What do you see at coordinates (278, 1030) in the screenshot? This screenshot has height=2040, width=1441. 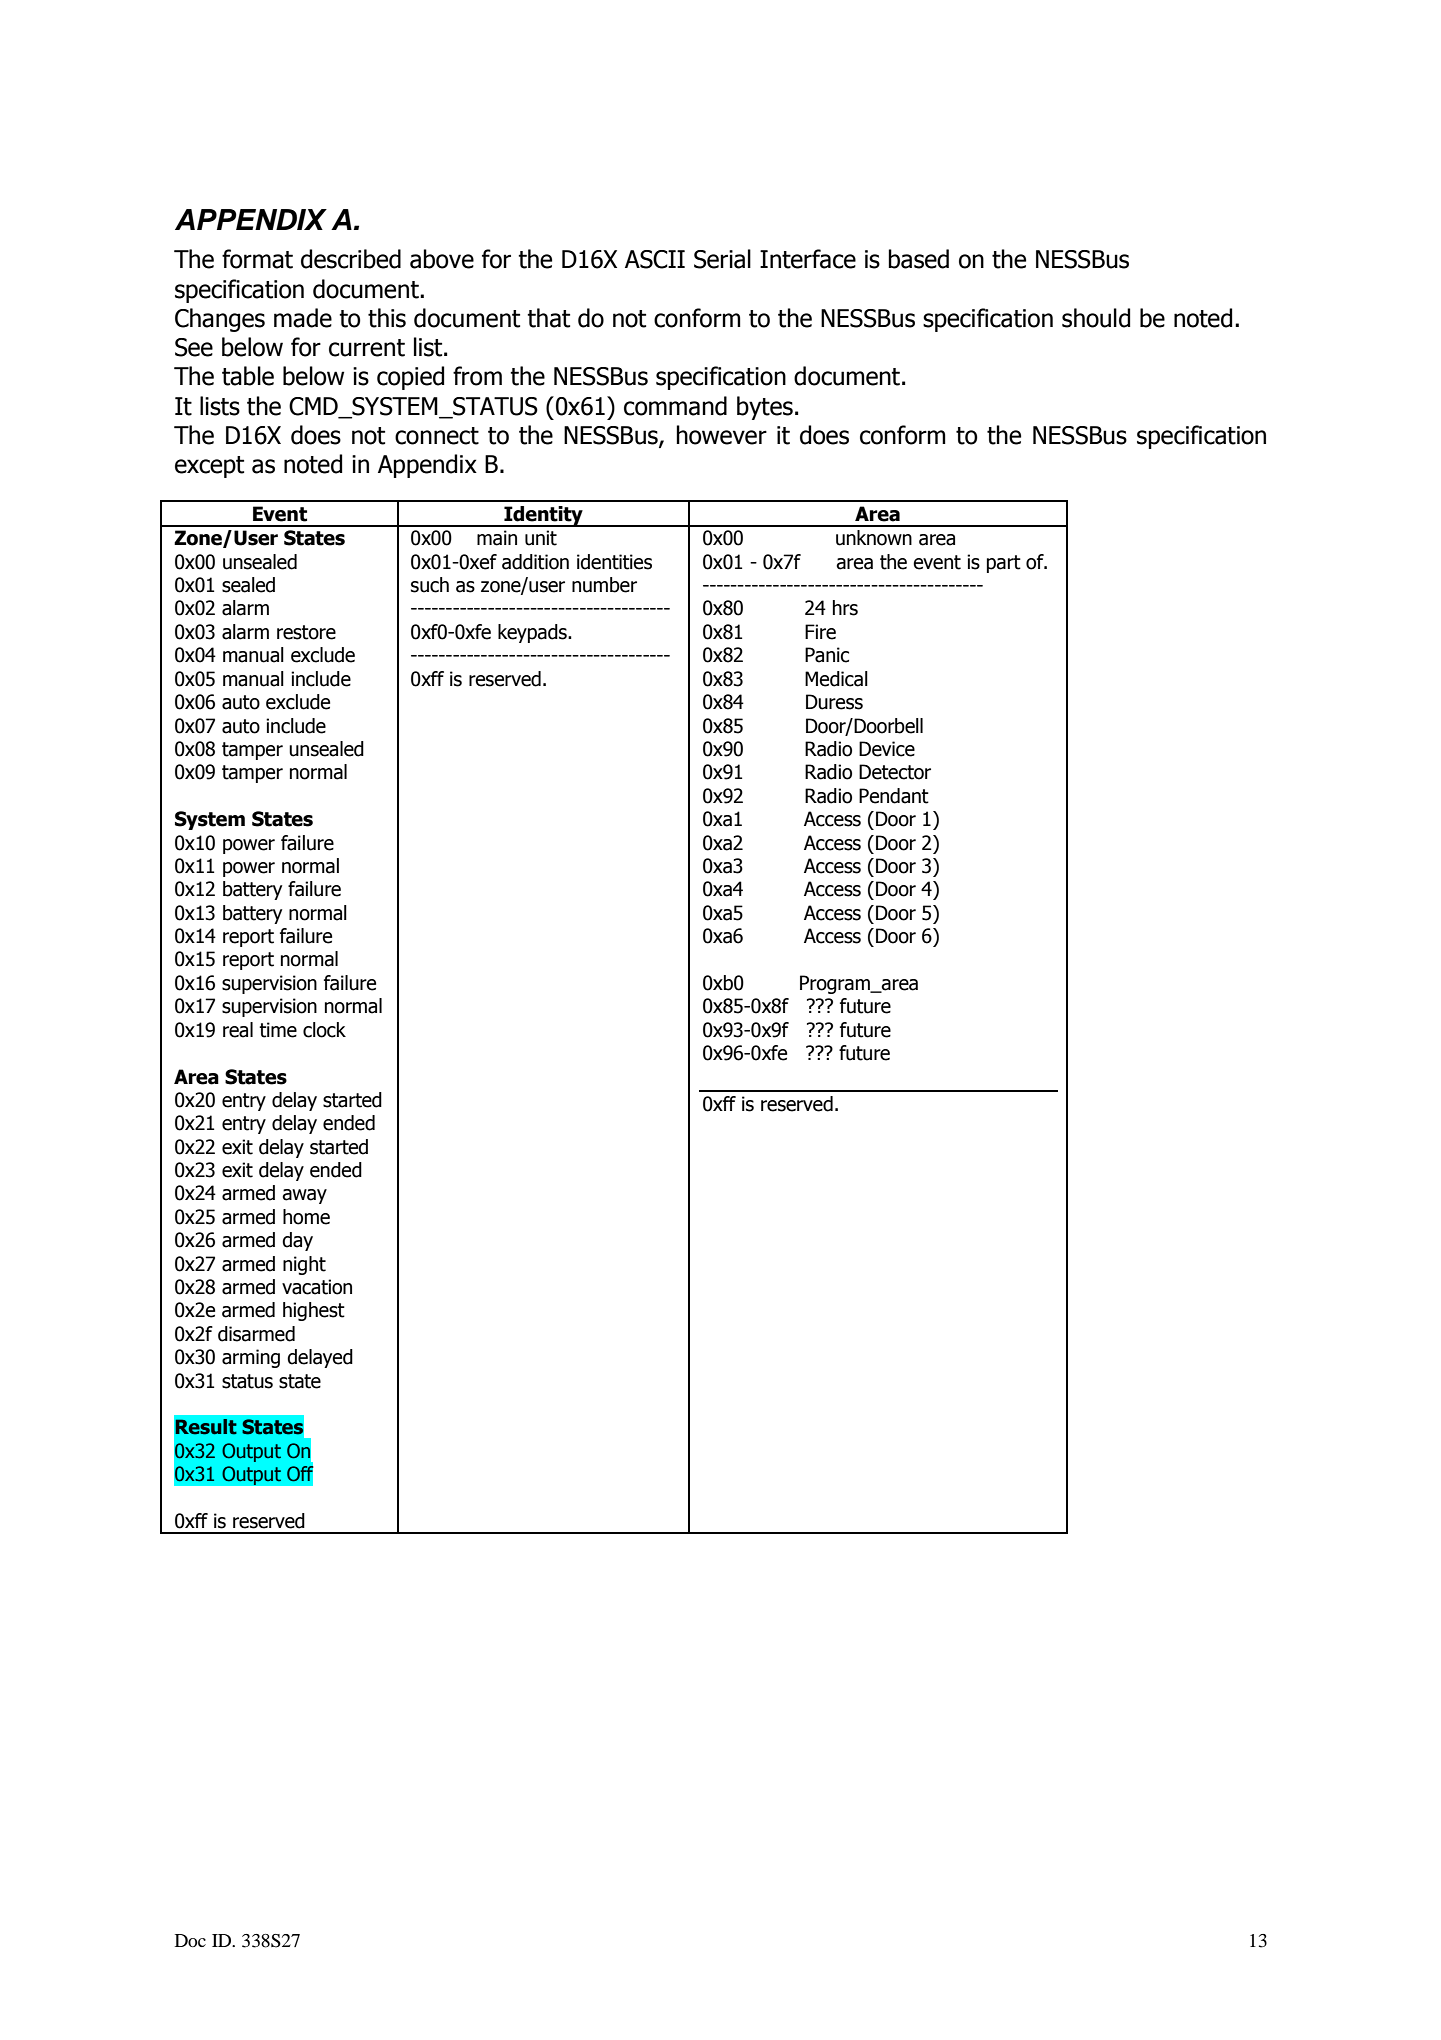 I see `time` at bounding box center [278, 1030].
